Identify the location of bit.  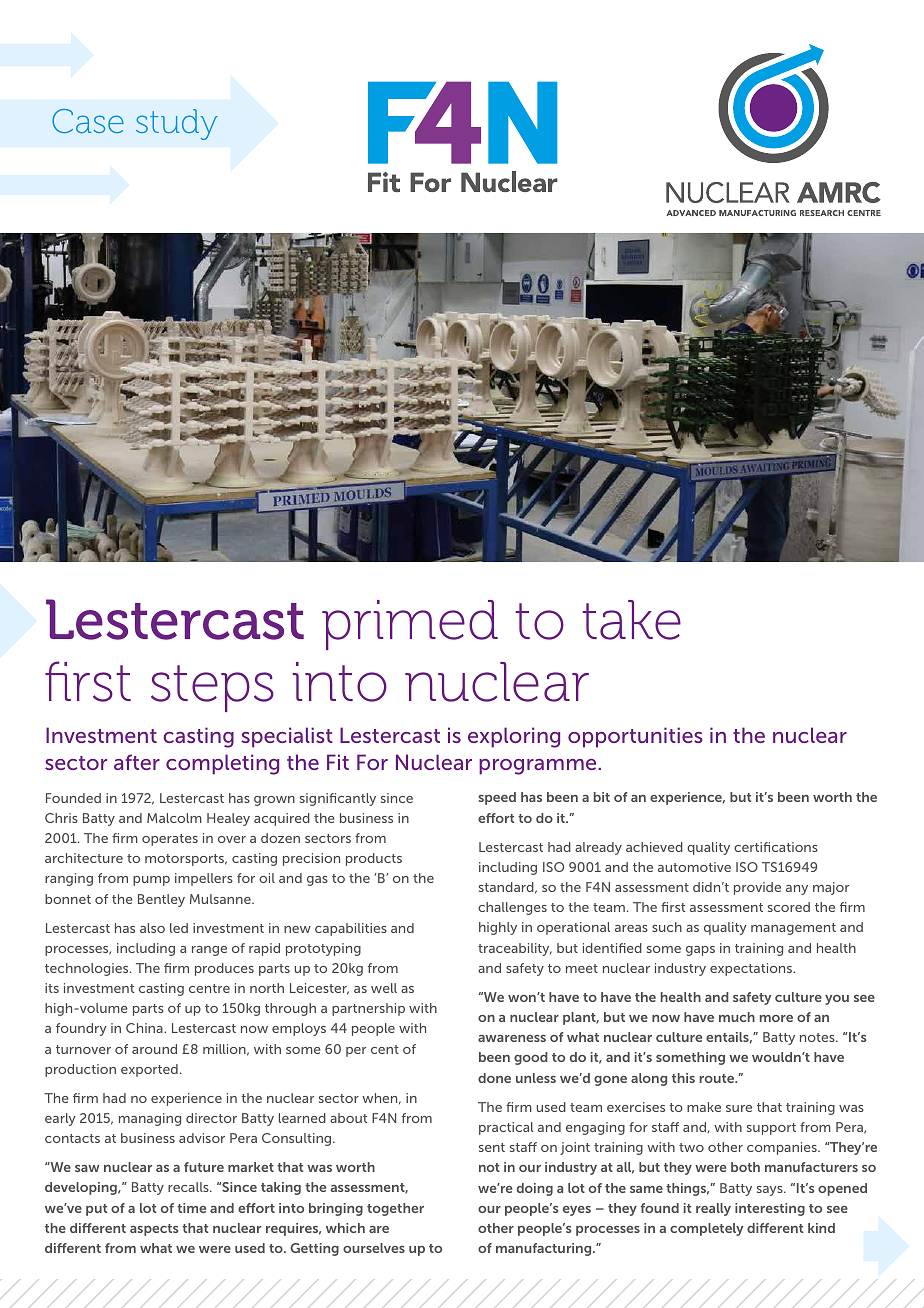
(602, 797).
